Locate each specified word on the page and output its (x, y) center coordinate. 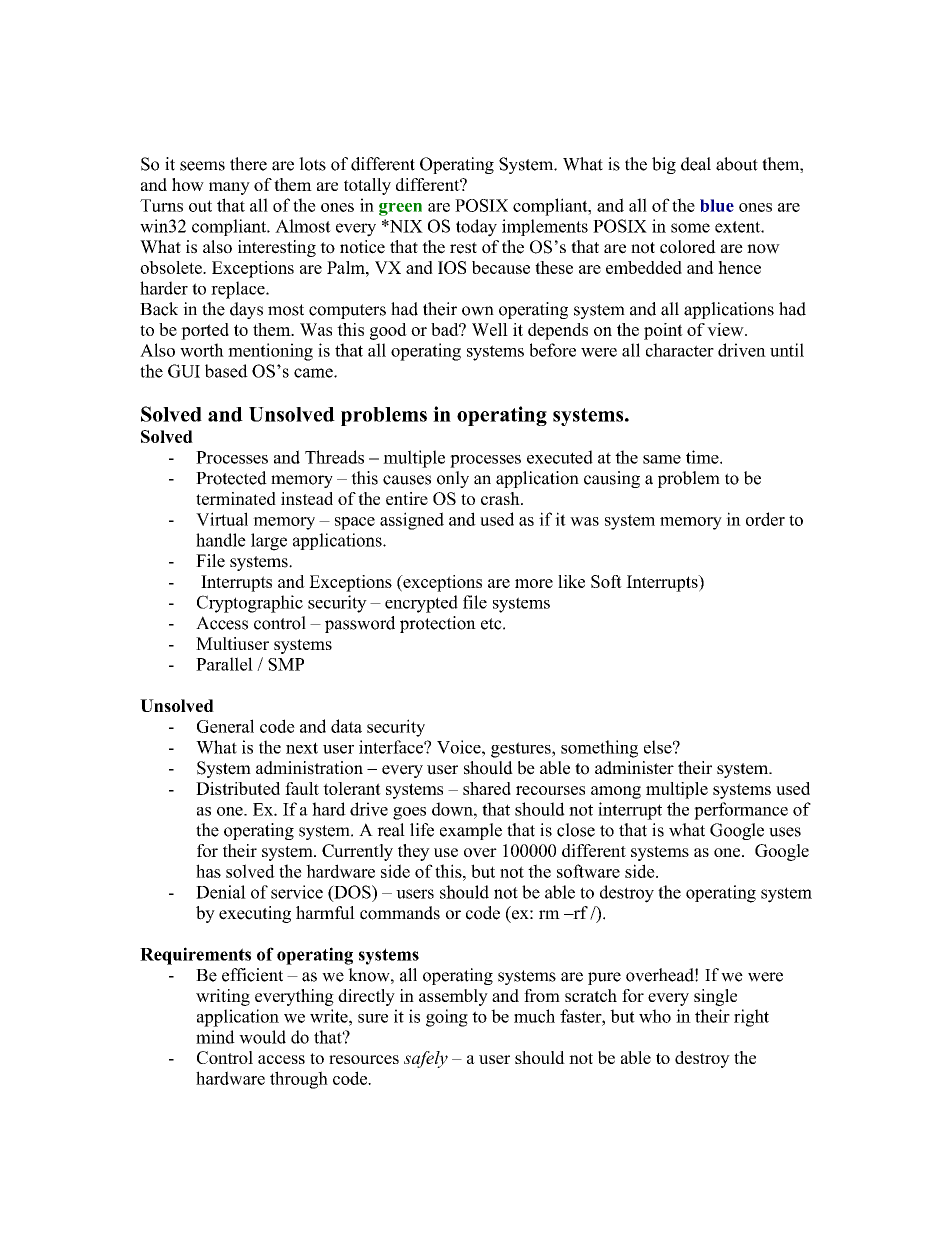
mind (215, 1037)
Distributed (238, 788)
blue (717, 205)
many (229, 188)
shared (487, 788)
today (476, 228)
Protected (231, 478)
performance (741, 811)
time (703, 457)
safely (426, 1059)
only (453, 479)
